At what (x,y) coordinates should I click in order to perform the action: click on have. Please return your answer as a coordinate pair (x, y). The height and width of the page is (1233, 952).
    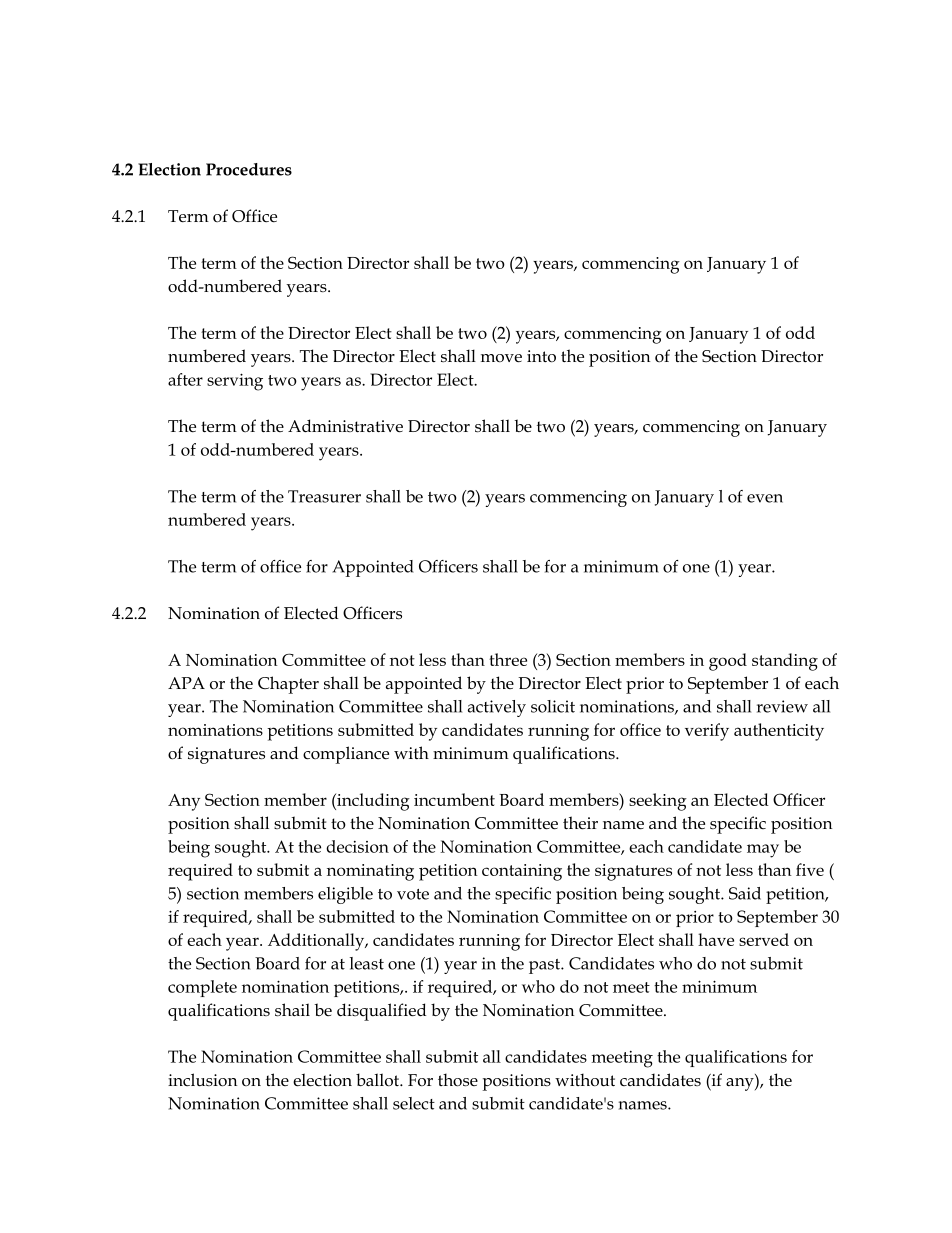
    Looking at the image, I should click on (716, 939).
